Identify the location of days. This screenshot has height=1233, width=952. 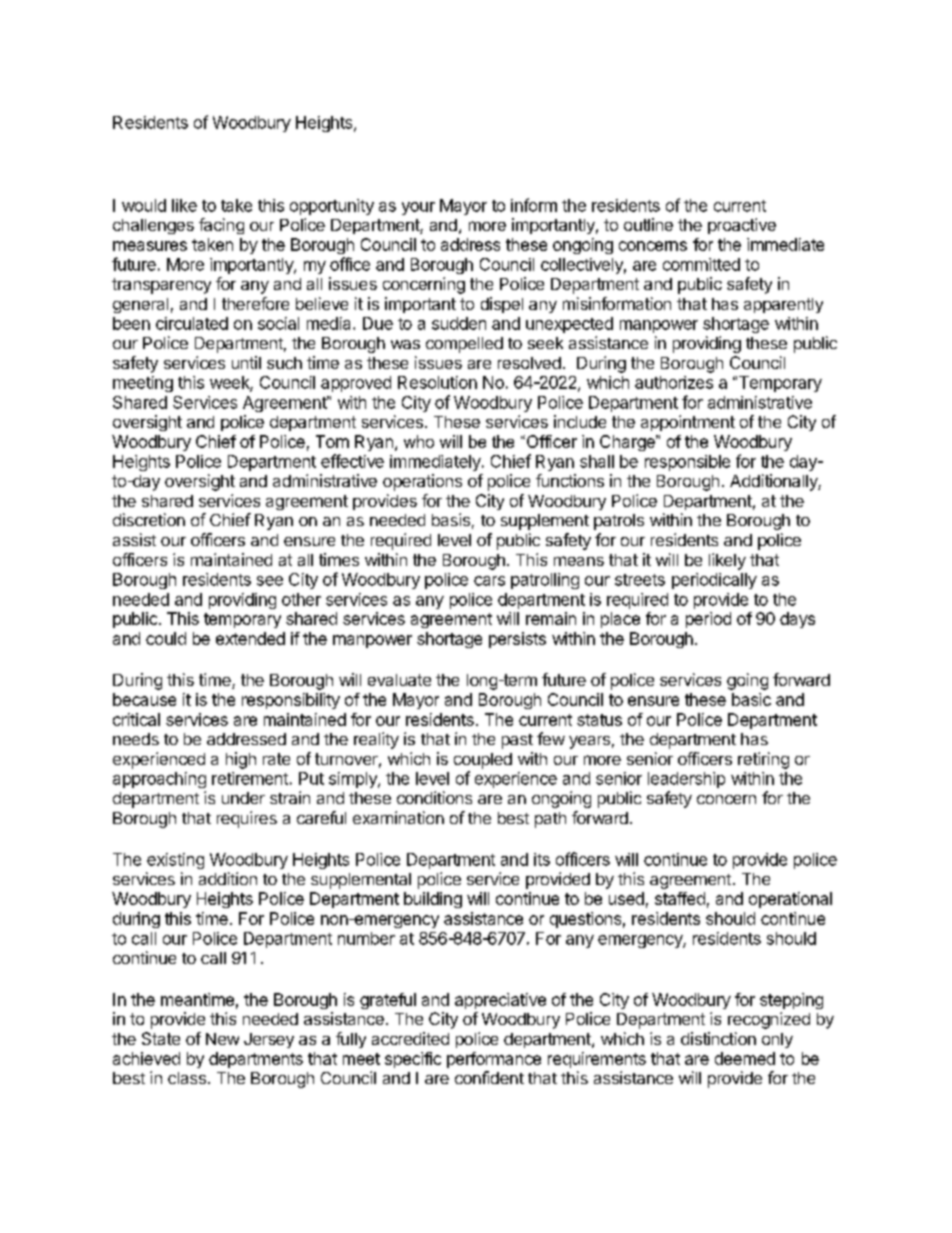
(797, 620).
